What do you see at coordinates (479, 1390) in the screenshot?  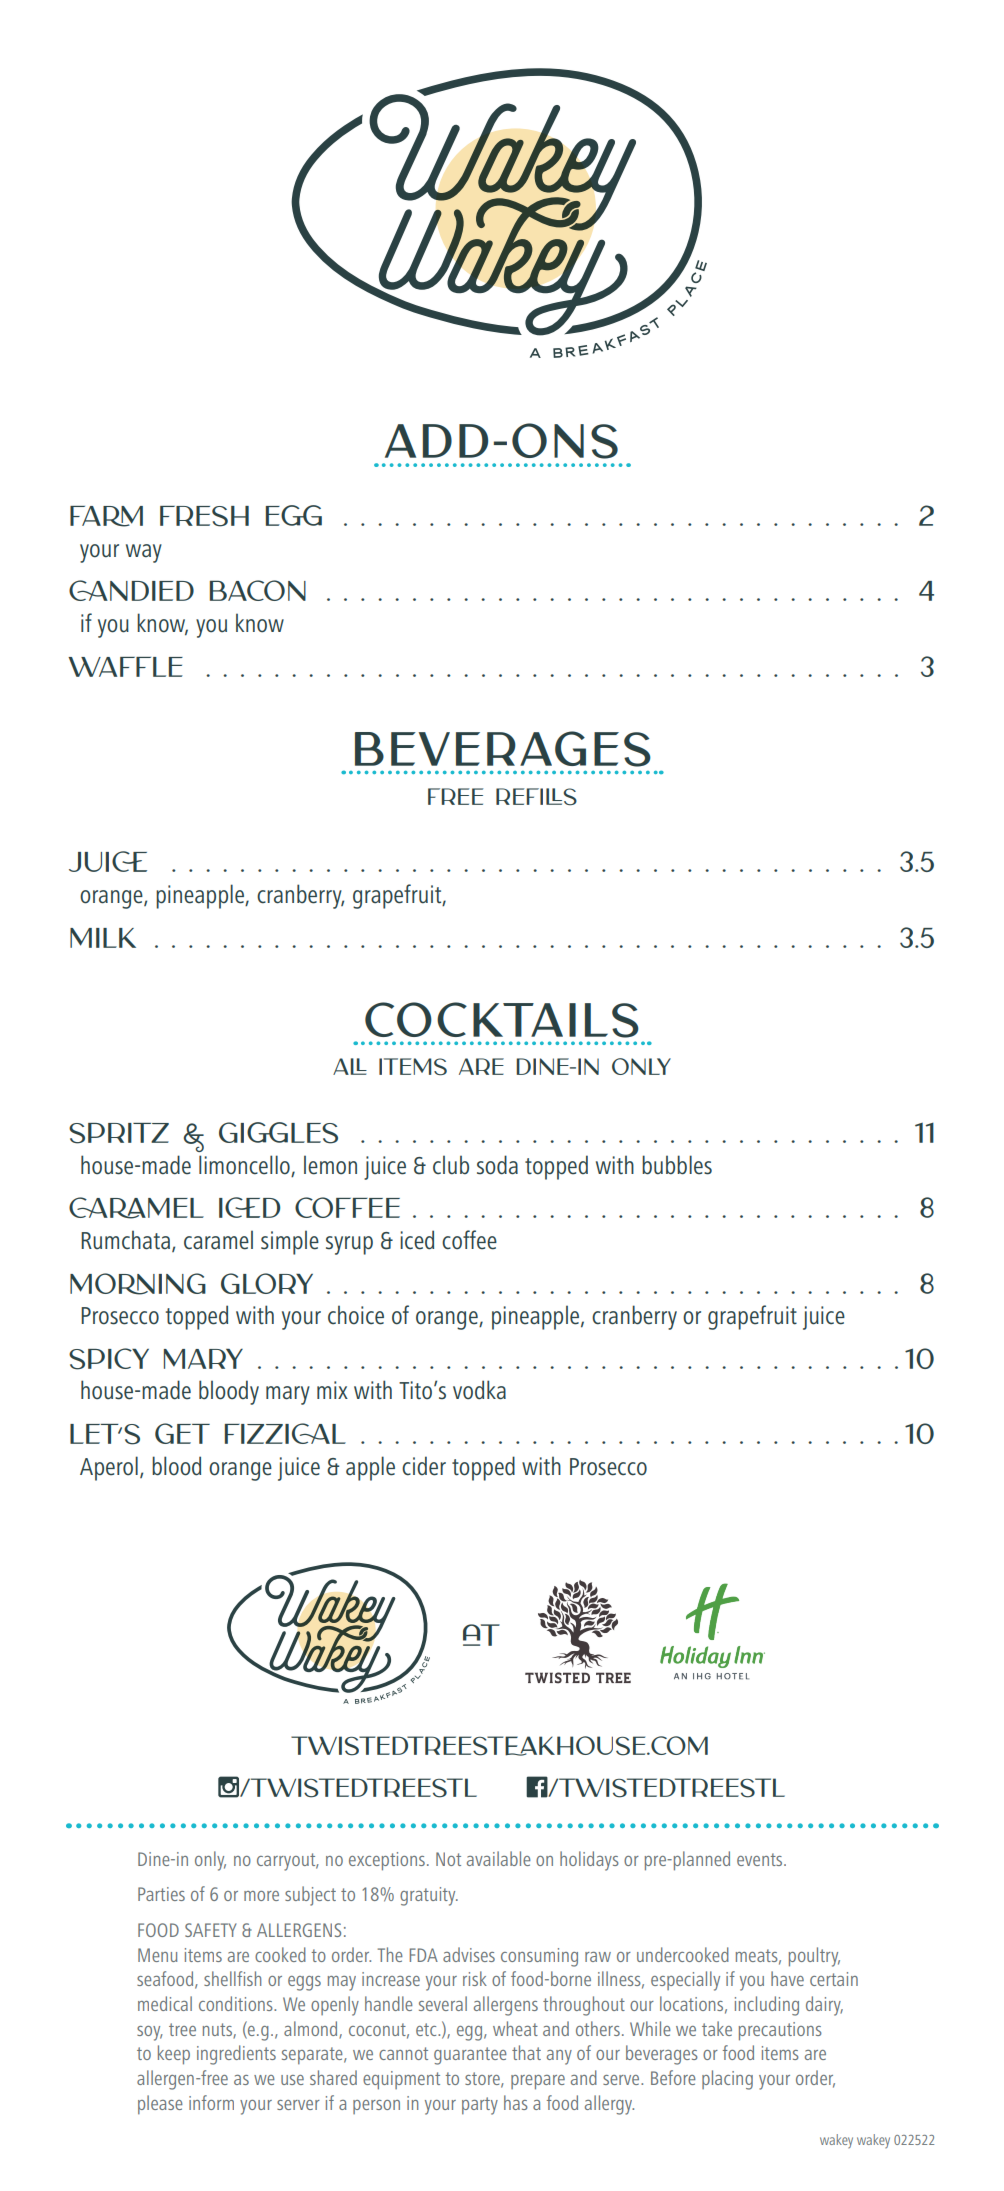 I see `vodka` at bounding box center [479, 1390].
